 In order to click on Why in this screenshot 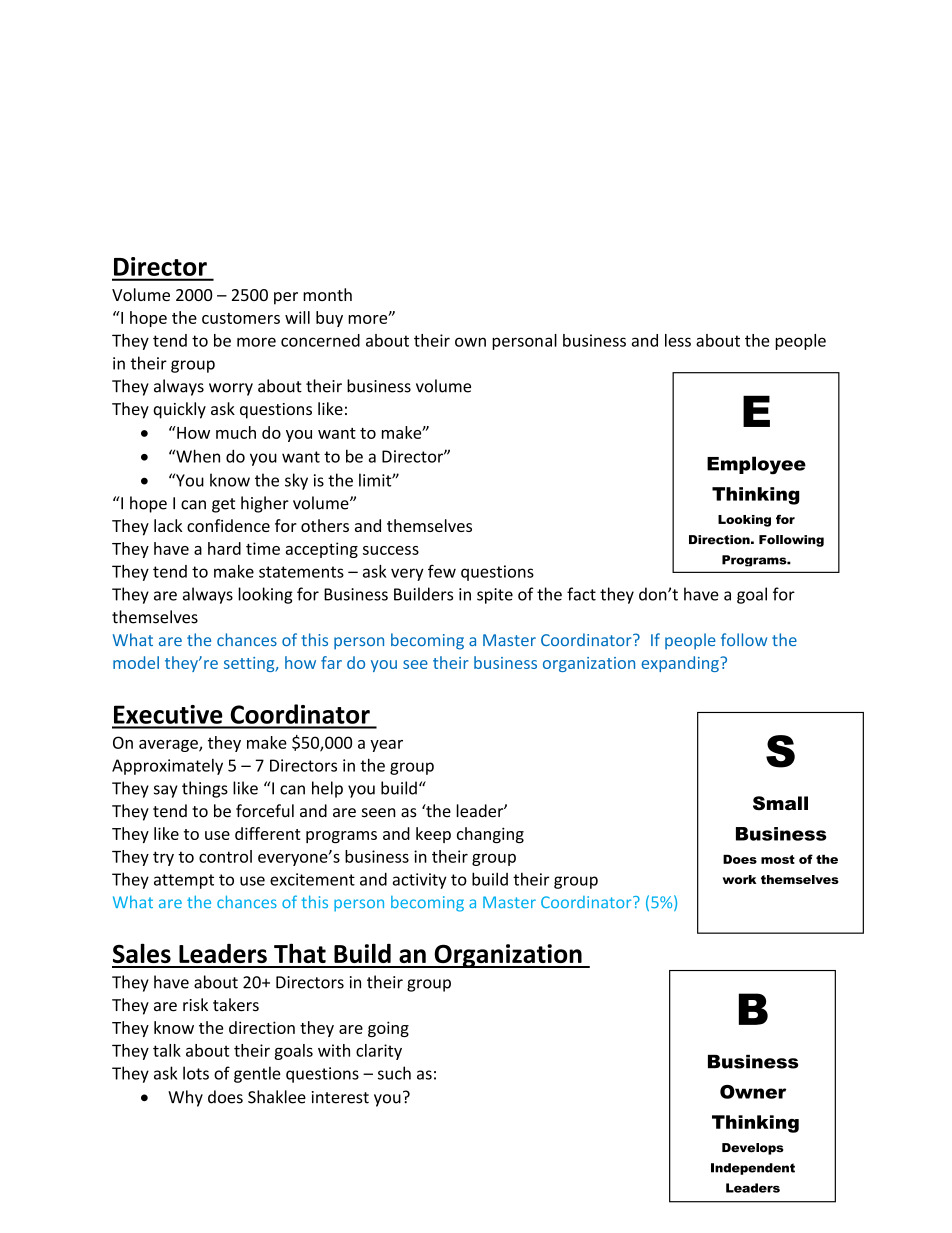, I will do `click(185, 1098)`.
